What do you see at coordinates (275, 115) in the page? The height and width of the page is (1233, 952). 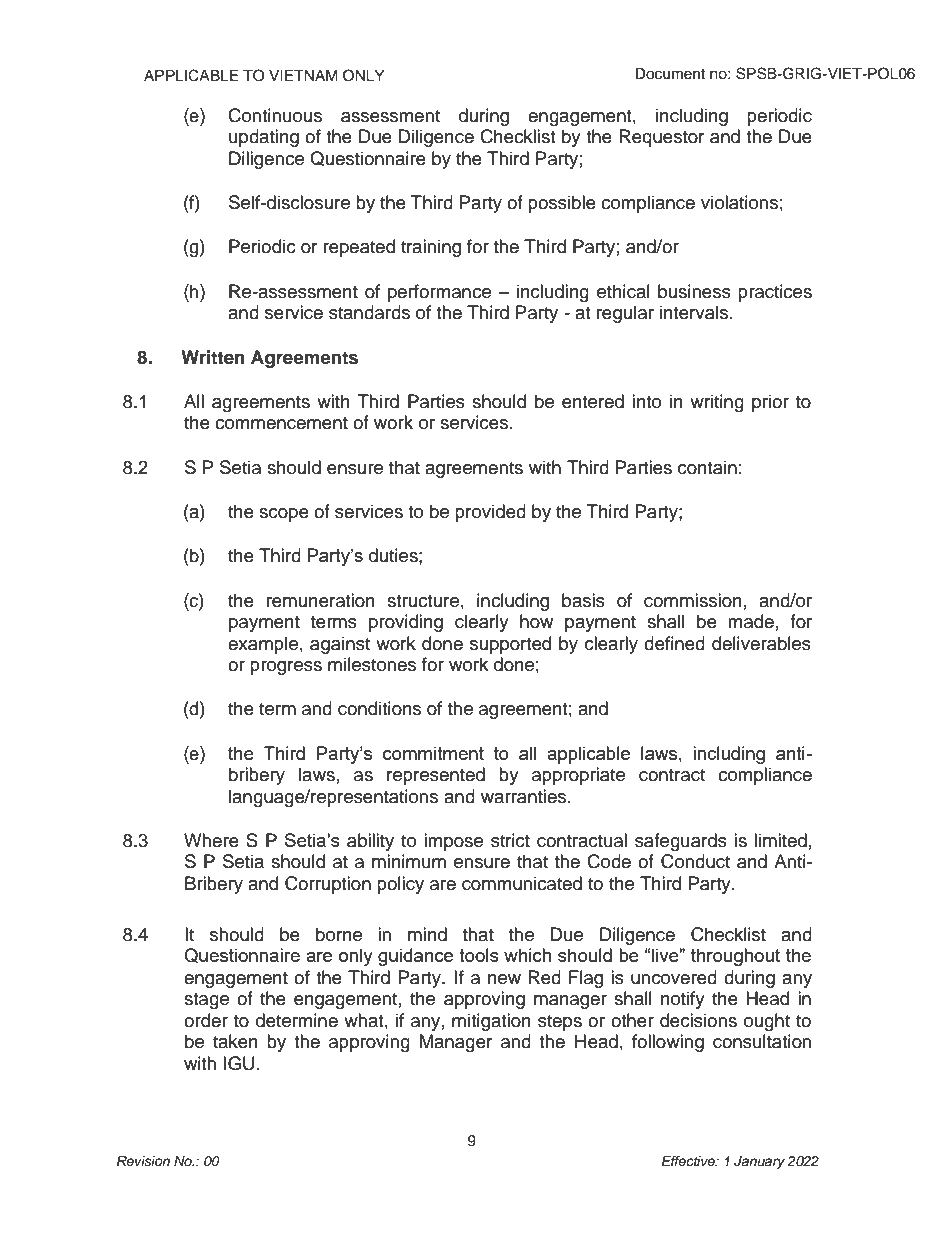 I see `Continuous` at bounding box center [275, 115].
